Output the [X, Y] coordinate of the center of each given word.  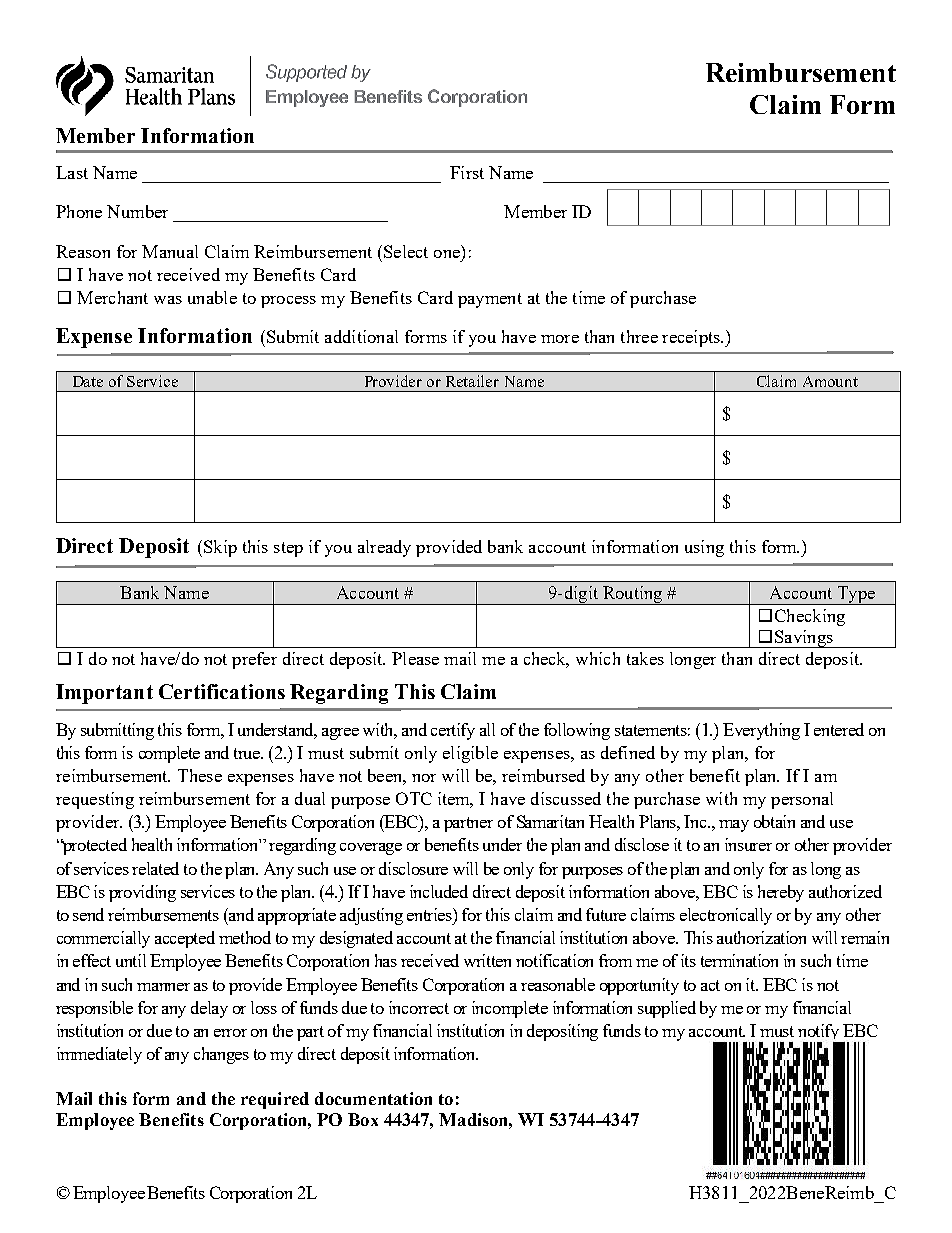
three [639, 336]
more [560, 339]
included [439, 891]
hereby [781, 893]
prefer [254, 660]
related [155, 868]
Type [856, 595]
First [467, 172]
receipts [692, 338]
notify [820, 1033]
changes [221, 1055]
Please [415, 658]
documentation [373, 1098]
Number [137, 211]
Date [88, 381]
